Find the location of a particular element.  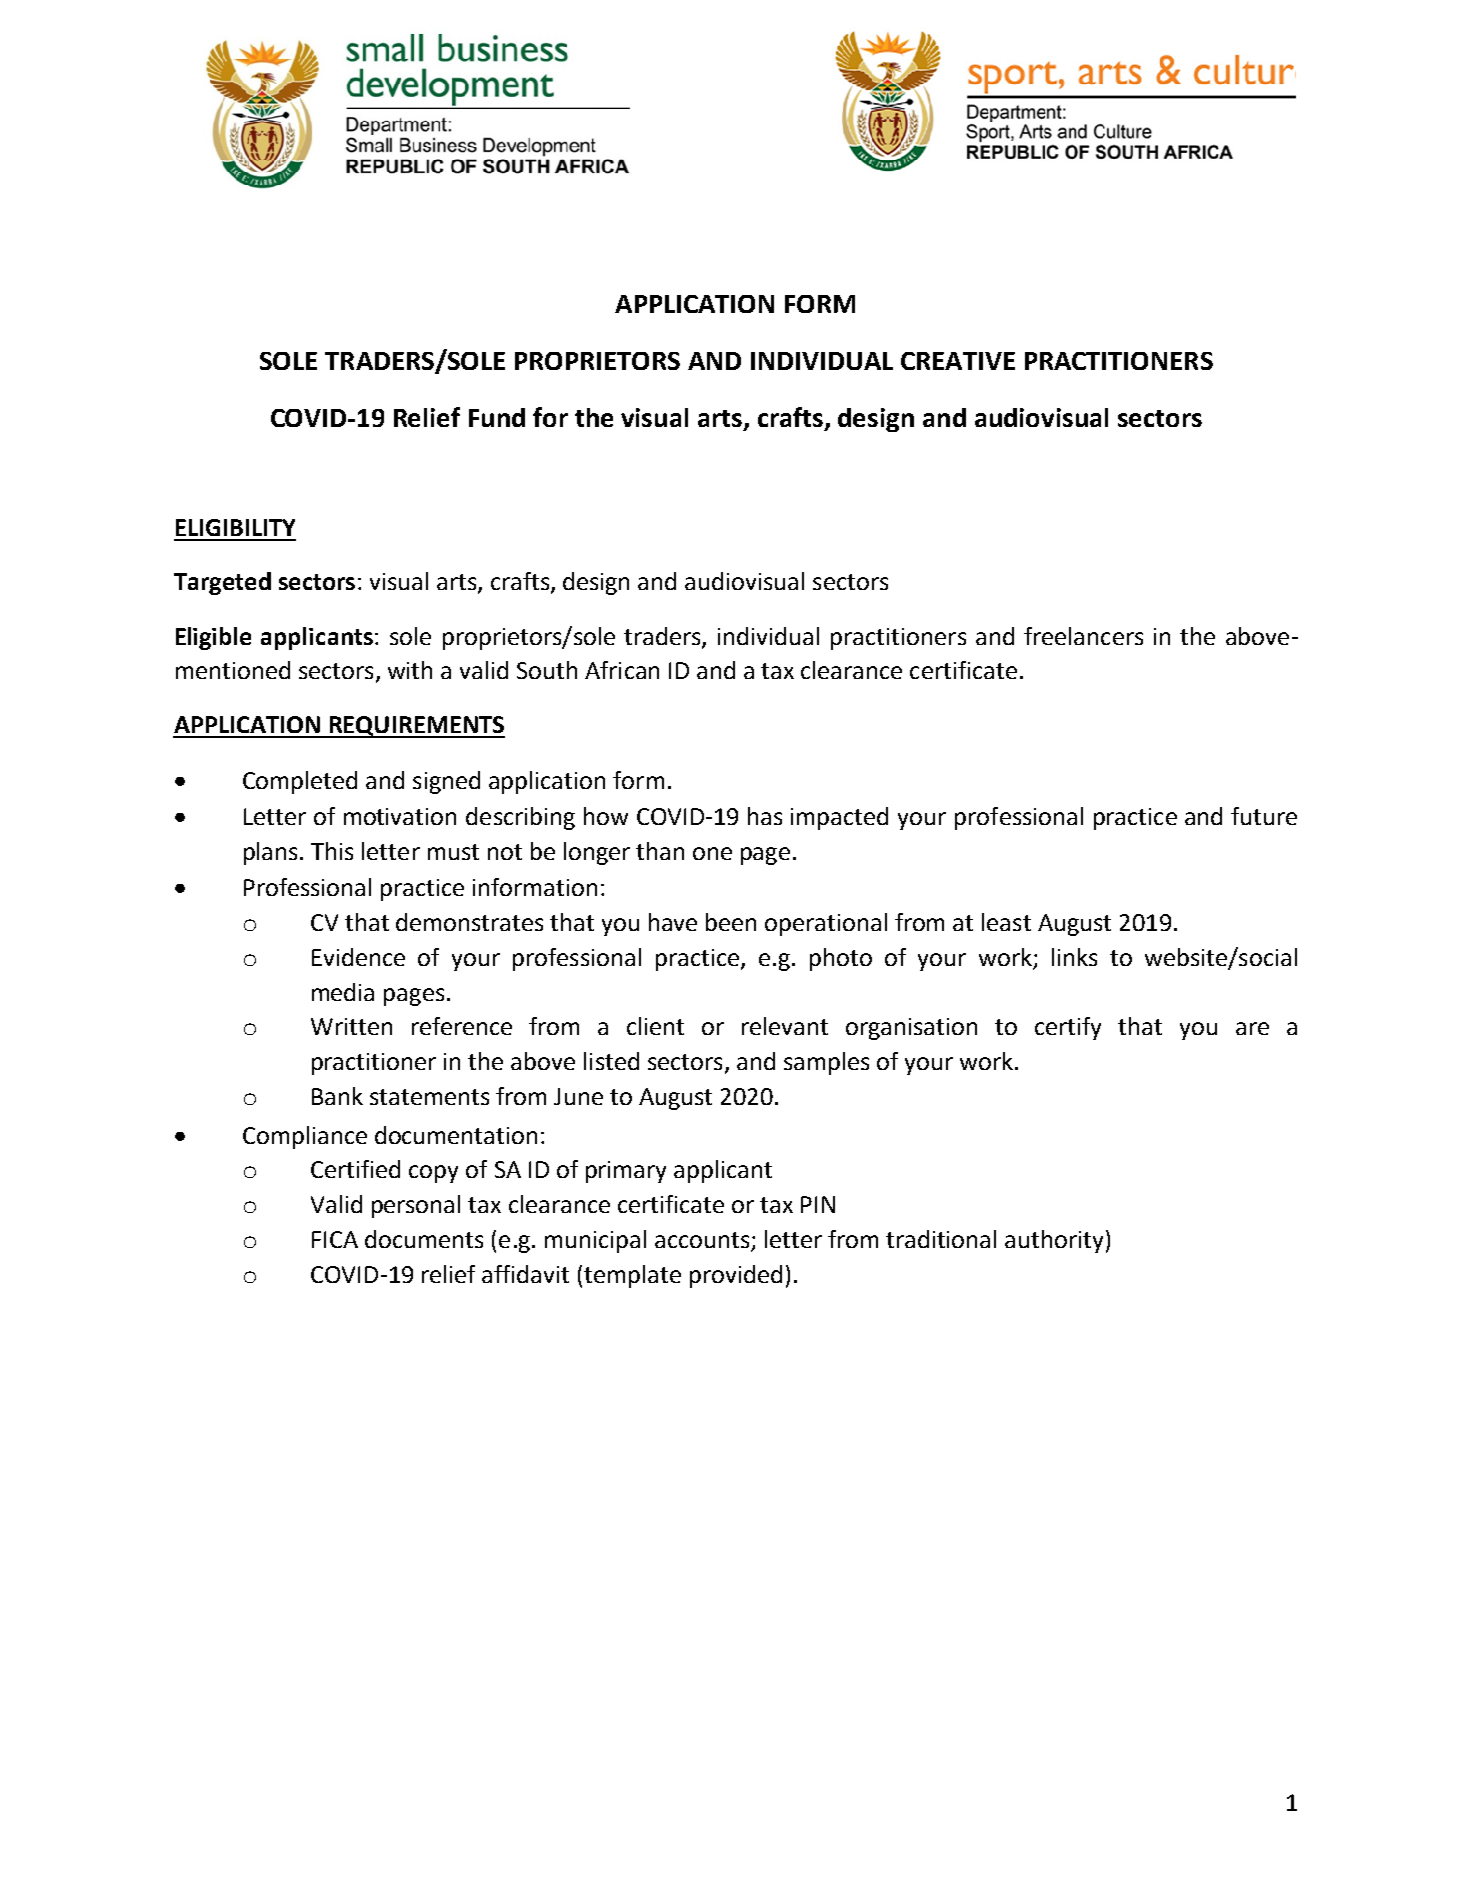

freelancers is located at coordinates (1083, 636).
